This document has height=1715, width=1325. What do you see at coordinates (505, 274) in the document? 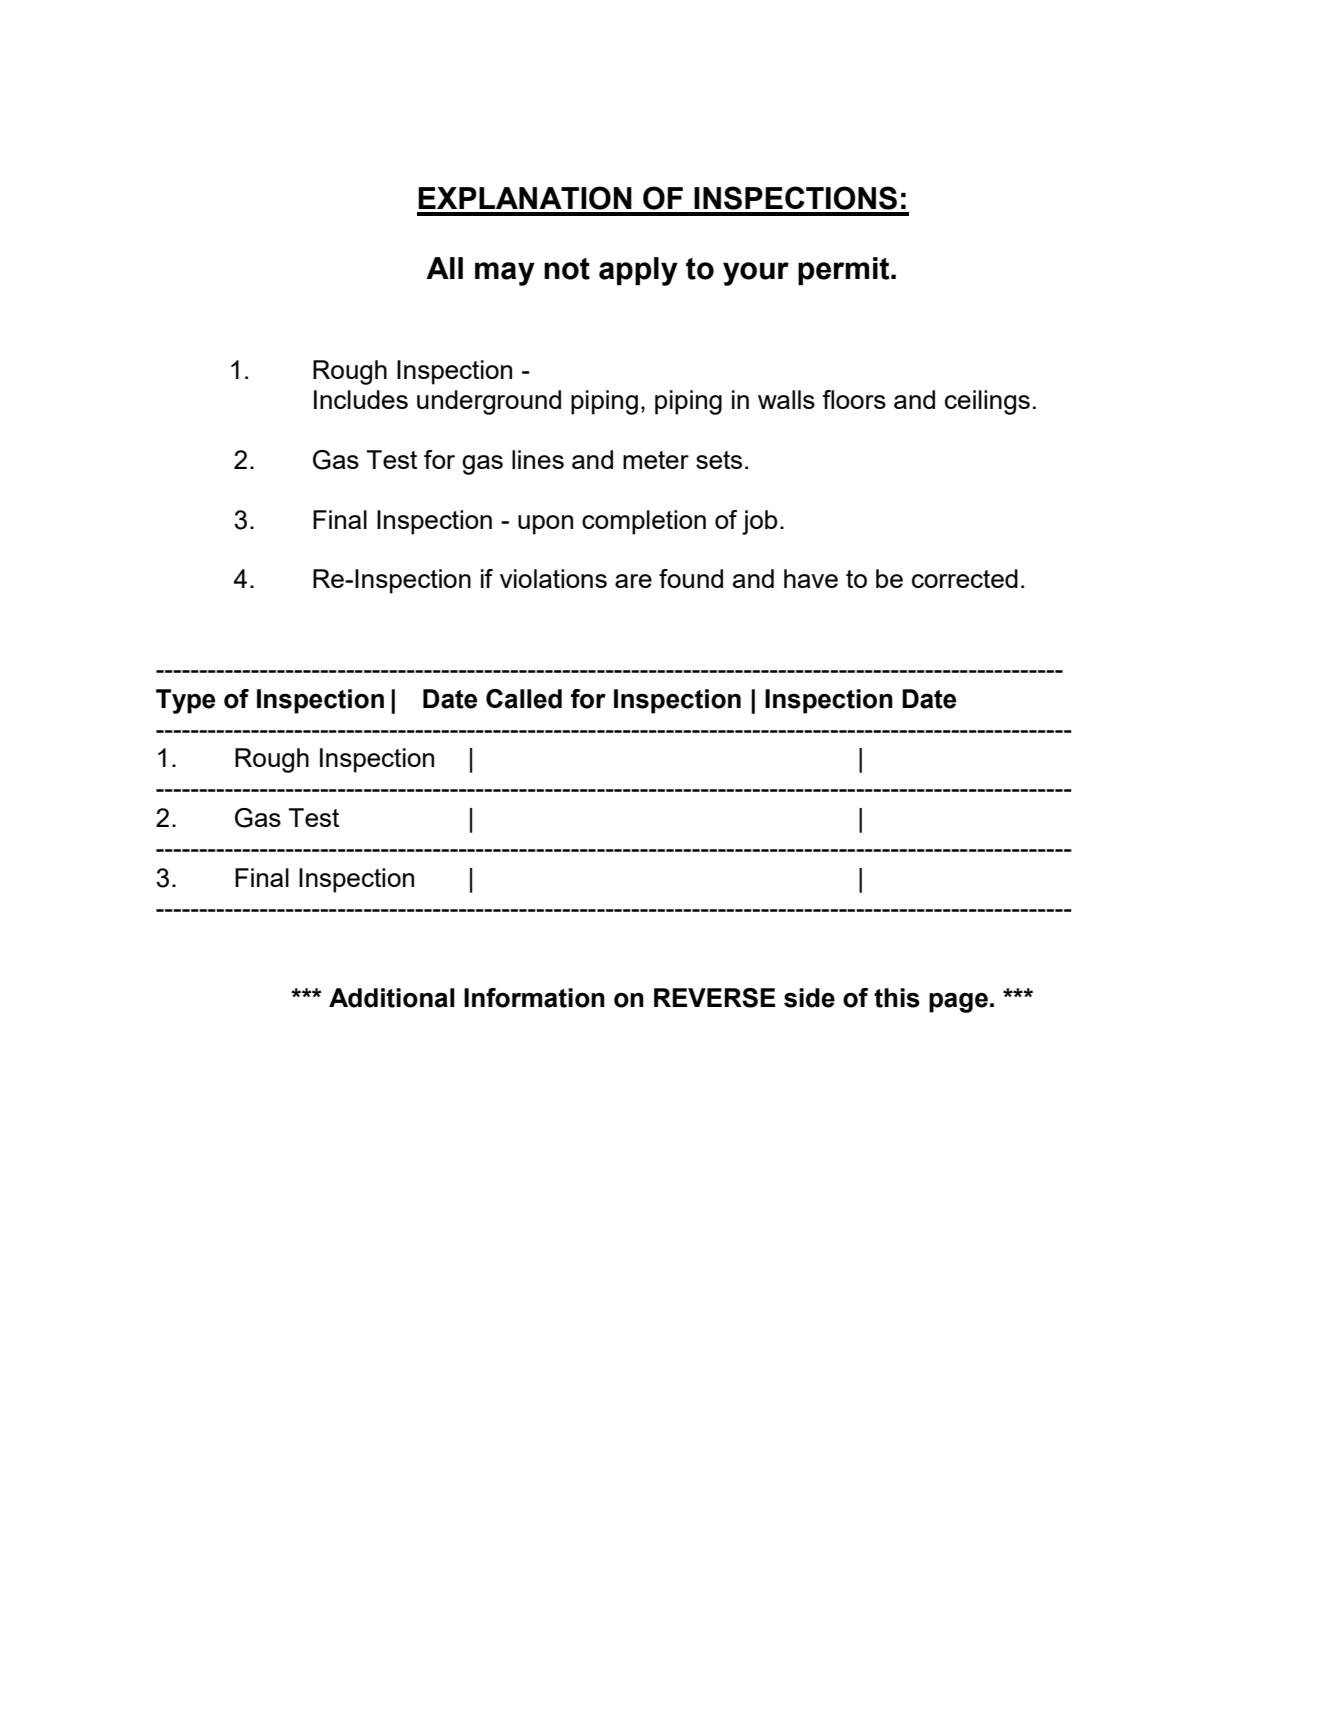
I see `may` at bounding box center [505, 274].
